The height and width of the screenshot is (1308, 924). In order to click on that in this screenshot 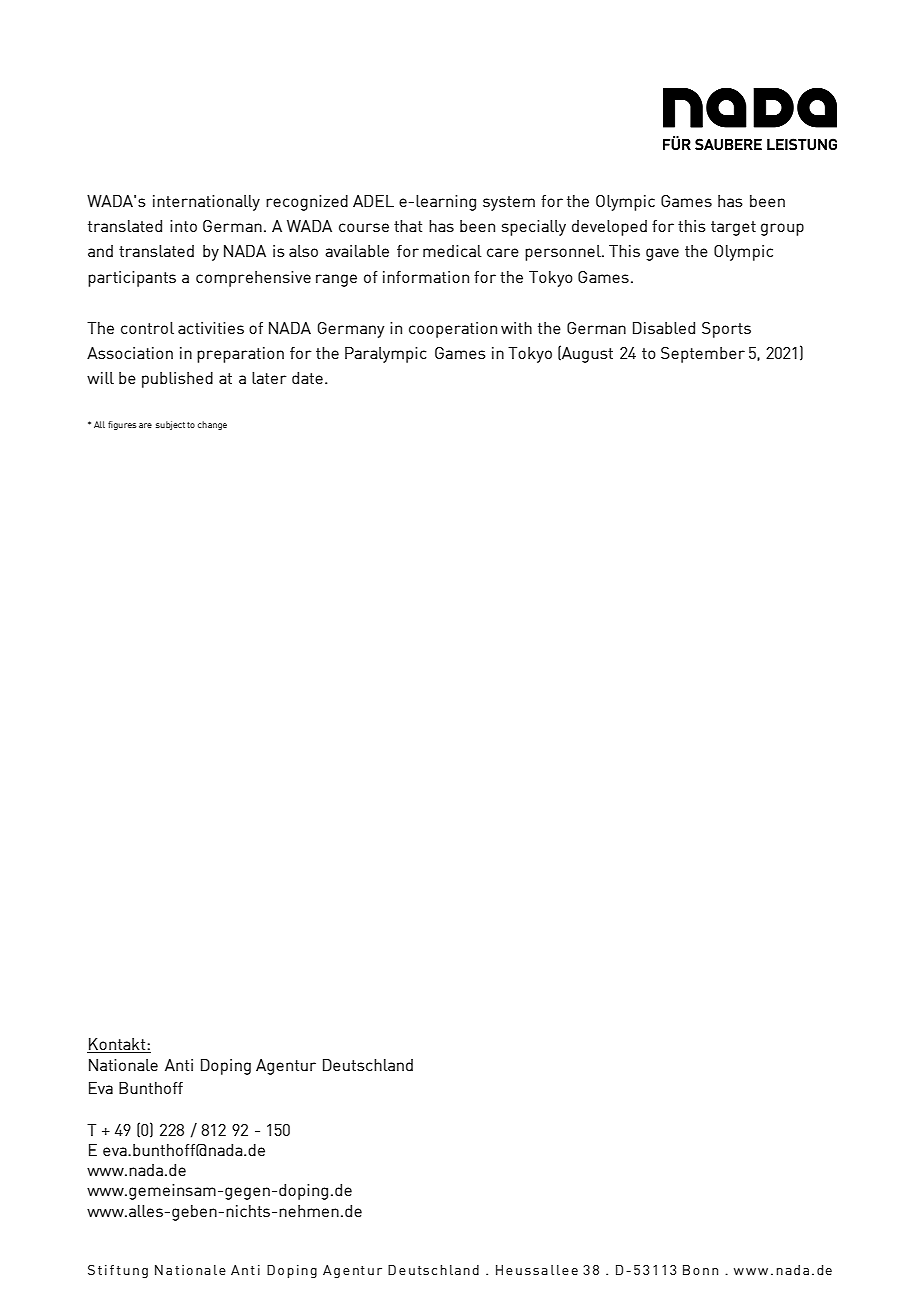, I will do `click(408, 226)`.
